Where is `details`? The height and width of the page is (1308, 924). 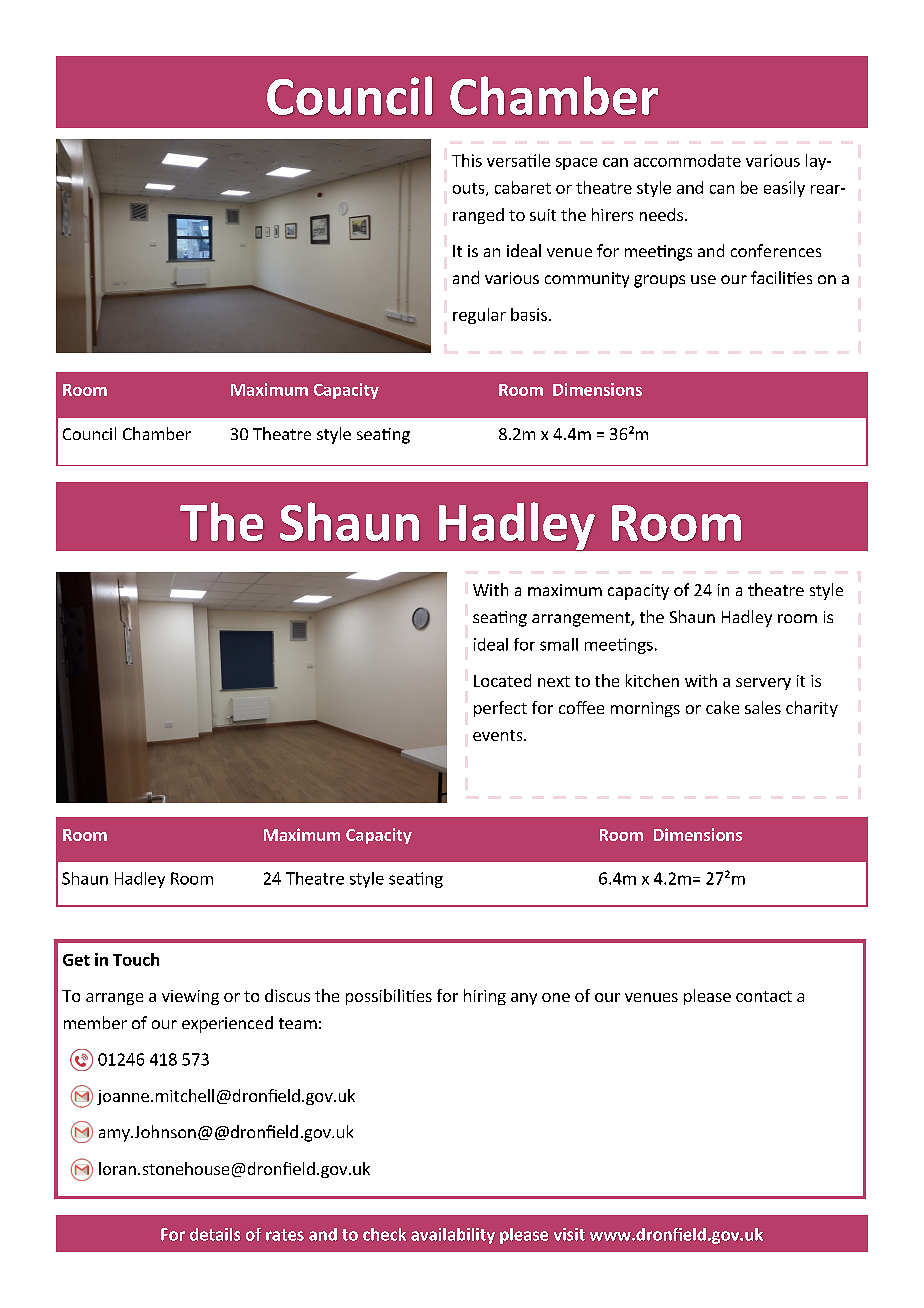 details is located at coordinates (215, 1234).
